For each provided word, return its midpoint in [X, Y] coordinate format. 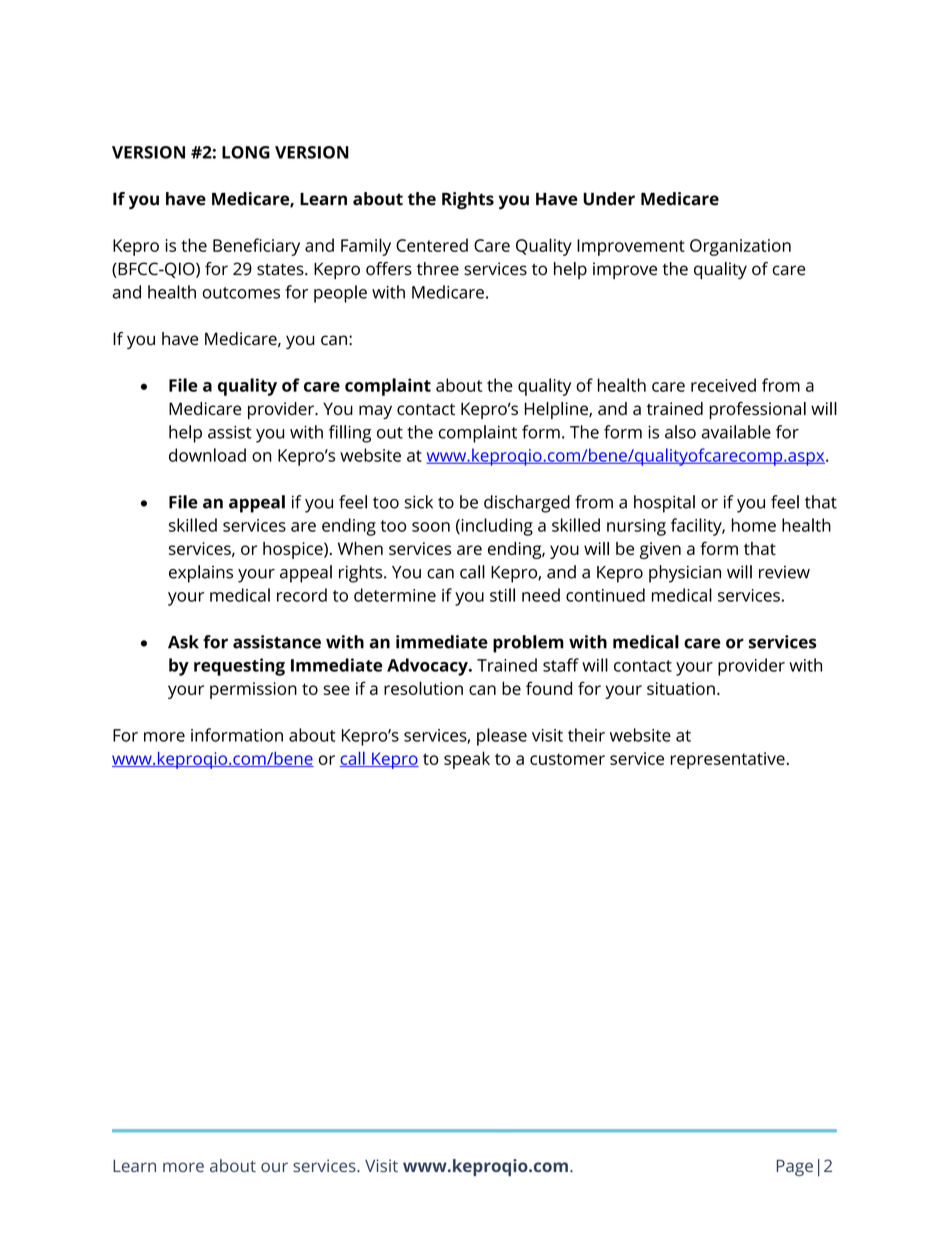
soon [431, 527]
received [723, 385]
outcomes [241, 293]
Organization [740, 247]
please [502, 737]
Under [609, 199]
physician [685, 574]
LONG [246, 152]
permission [253, 690]
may [375, 412]
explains [201, 574]
